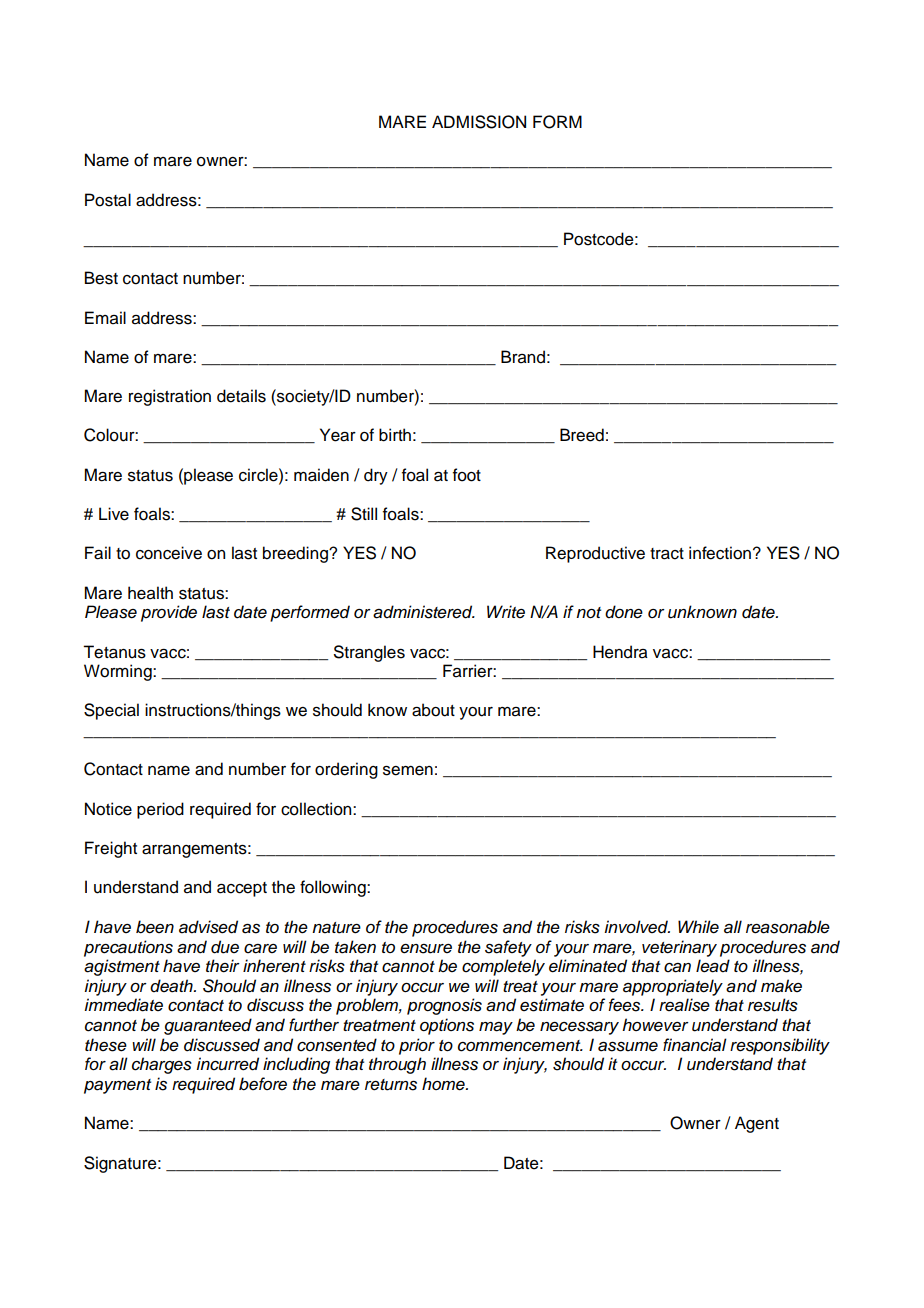 The width and height of the screenshot is (924, 1308). I want to click on Postal, so click(108, 200).
